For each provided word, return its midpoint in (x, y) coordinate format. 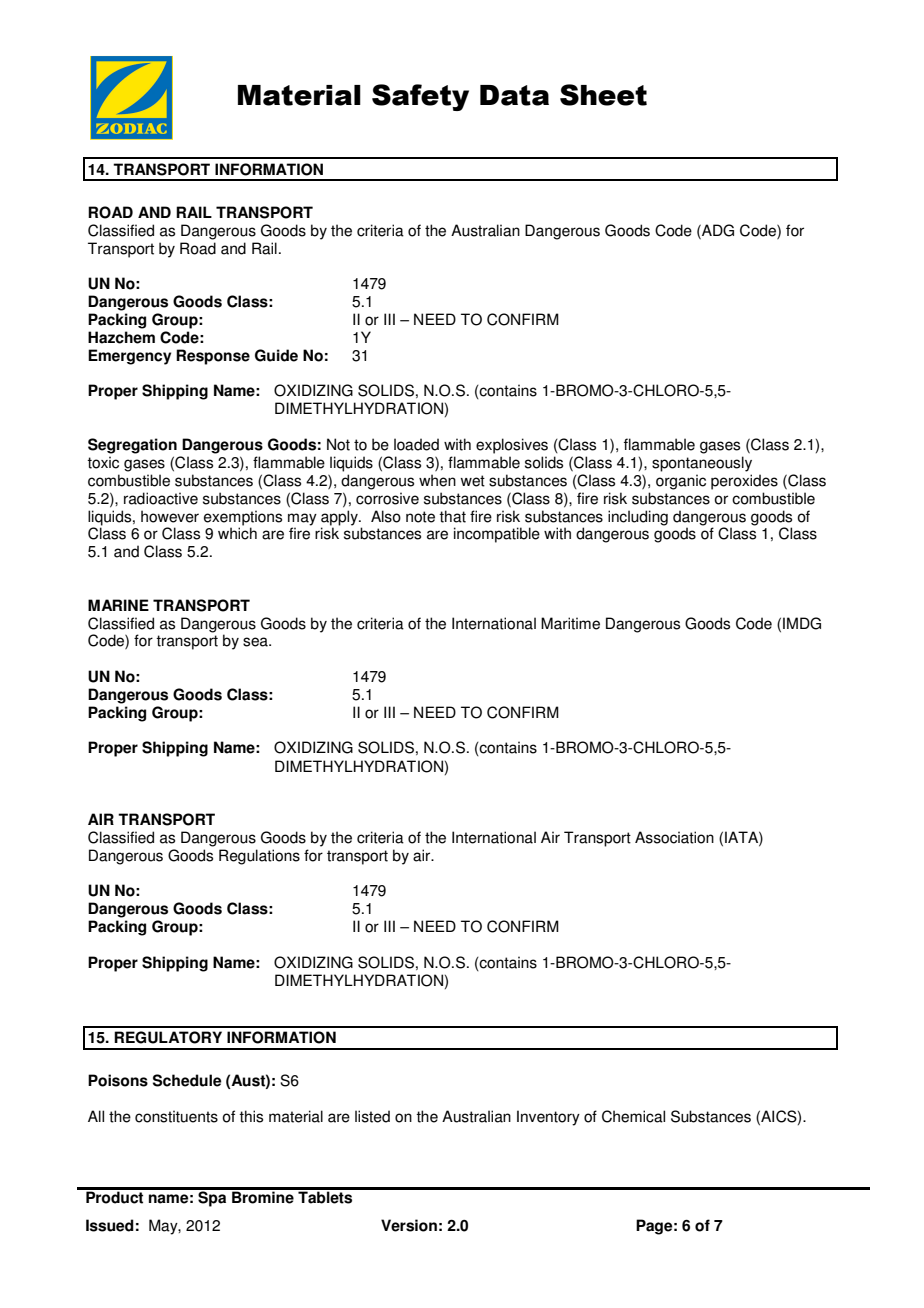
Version (409, 1225)
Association (674, 837)
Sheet (603, 95)
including (638, 518)
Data (514, 95)
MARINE (118, 605)
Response (213, 357)
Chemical (633, 1116)
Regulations (259, 857)
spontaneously (702, 464)
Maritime (570, 623)
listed (372, 1116)
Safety (420, 97)
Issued (110, 1225)
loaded (416, 444)
